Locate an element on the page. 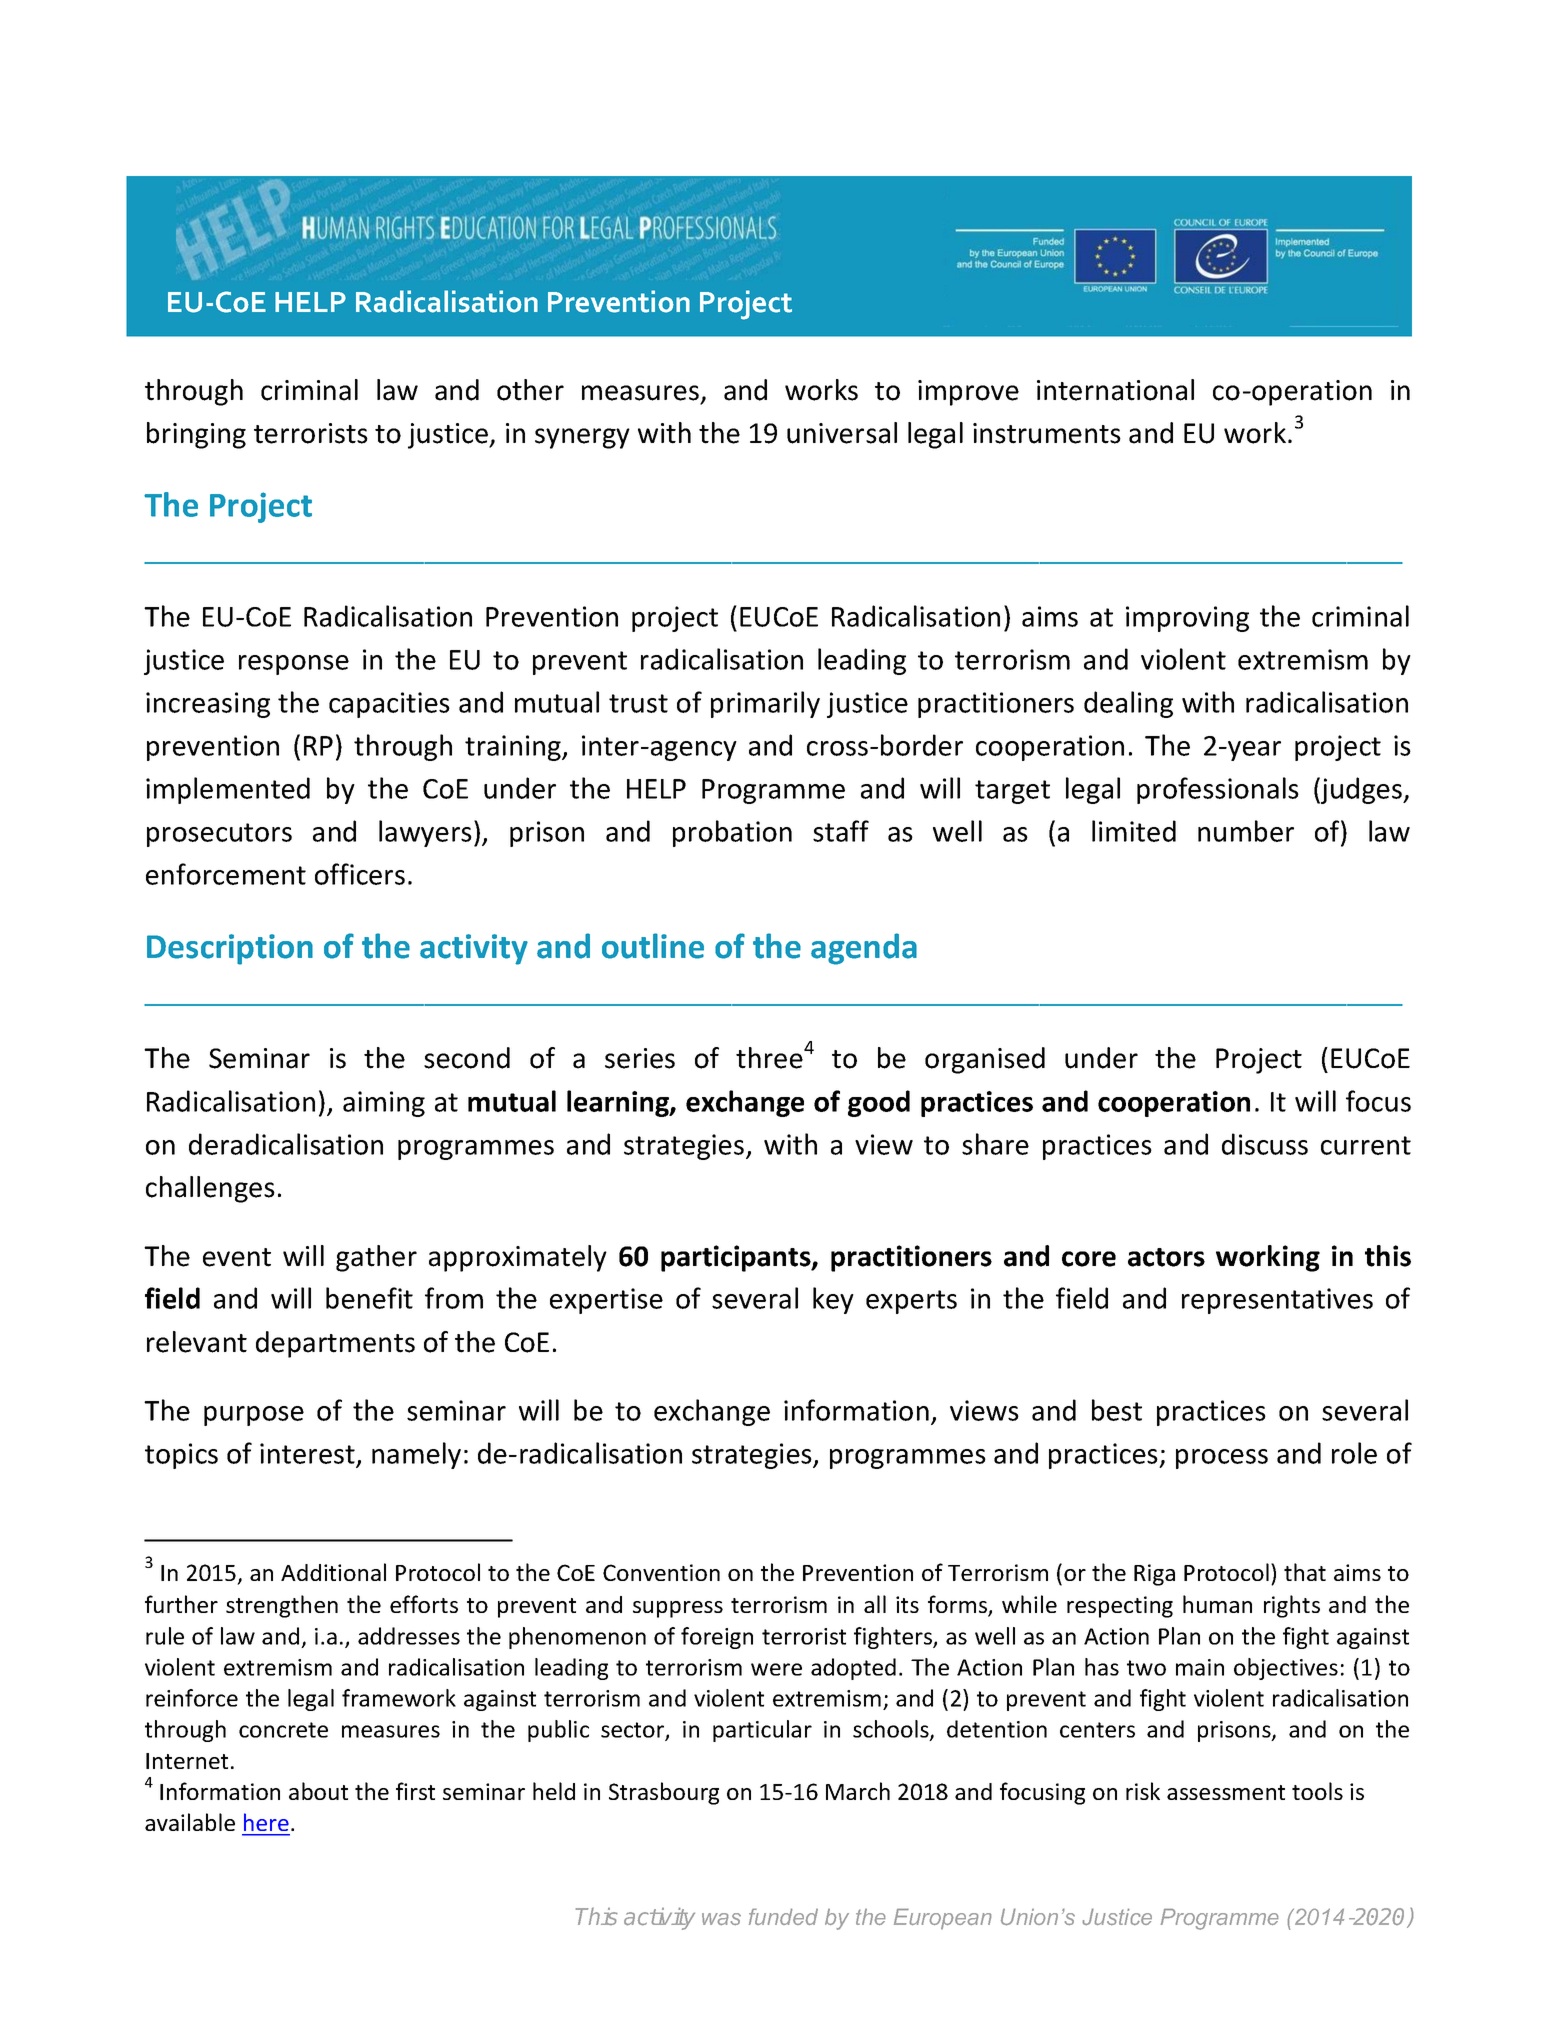  about is located at coordinates (318, 1791).
